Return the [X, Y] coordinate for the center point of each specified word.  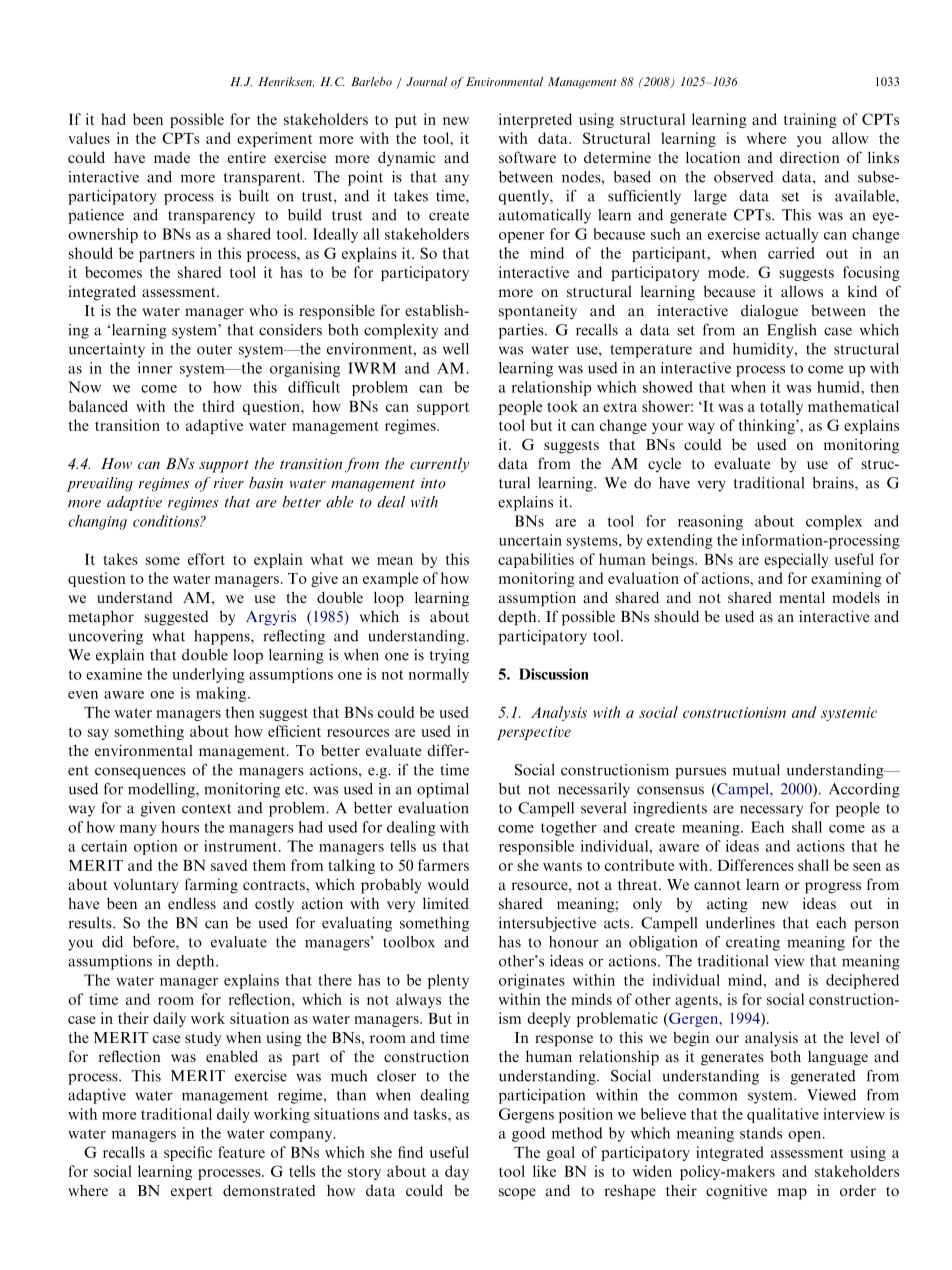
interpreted [535, 120]
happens [223, 637]
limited [446, 903]
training [810, 120]
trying [449, 656]
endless [192, 903]
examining [846, 579]
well [456, 349]
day [457, 1172]
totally [781, 407]
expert [191, 1193]
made [172, 157]
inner [155, 368]
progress [833, 888]
